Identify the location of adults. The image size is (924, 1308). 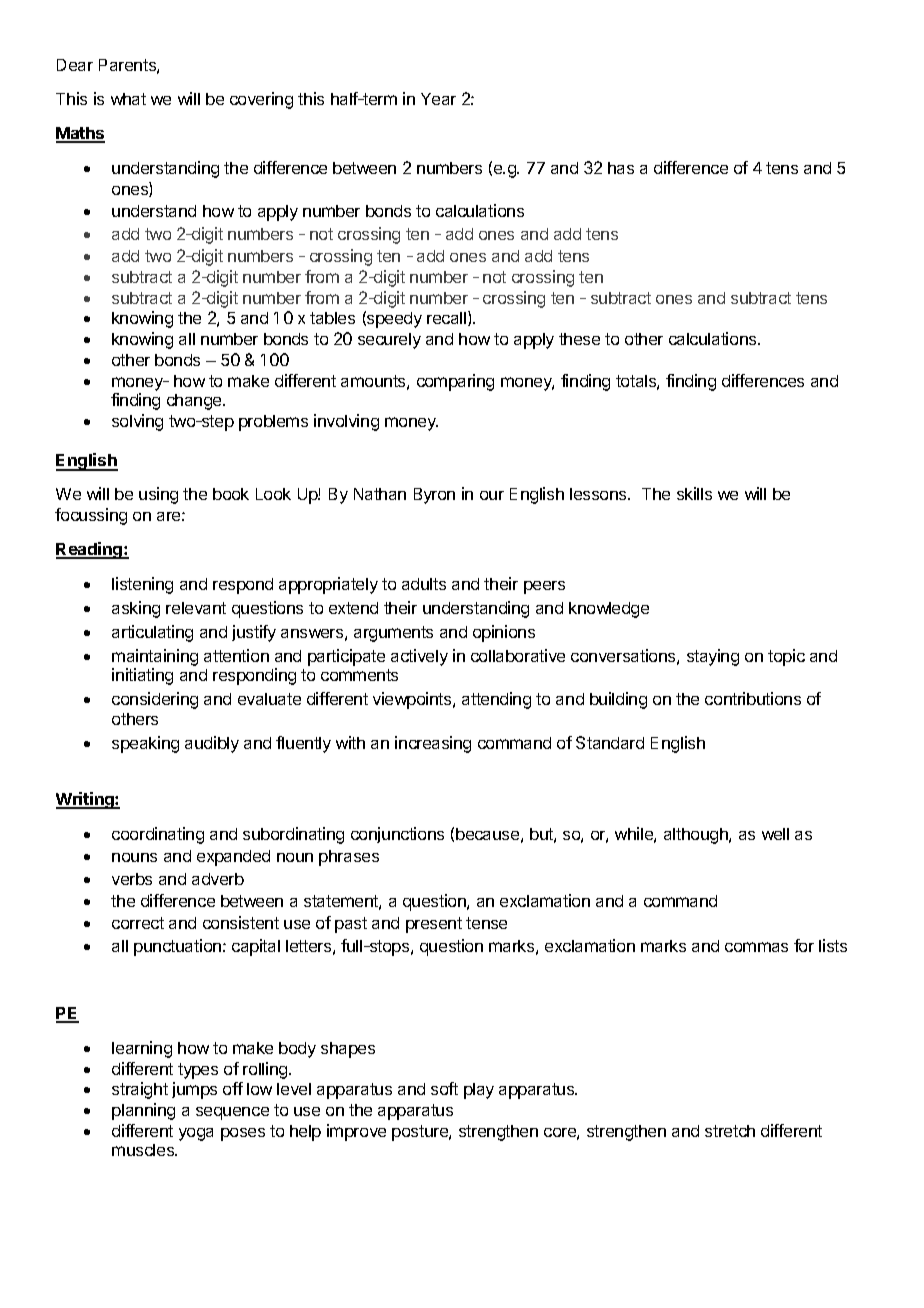
(424, 584).
